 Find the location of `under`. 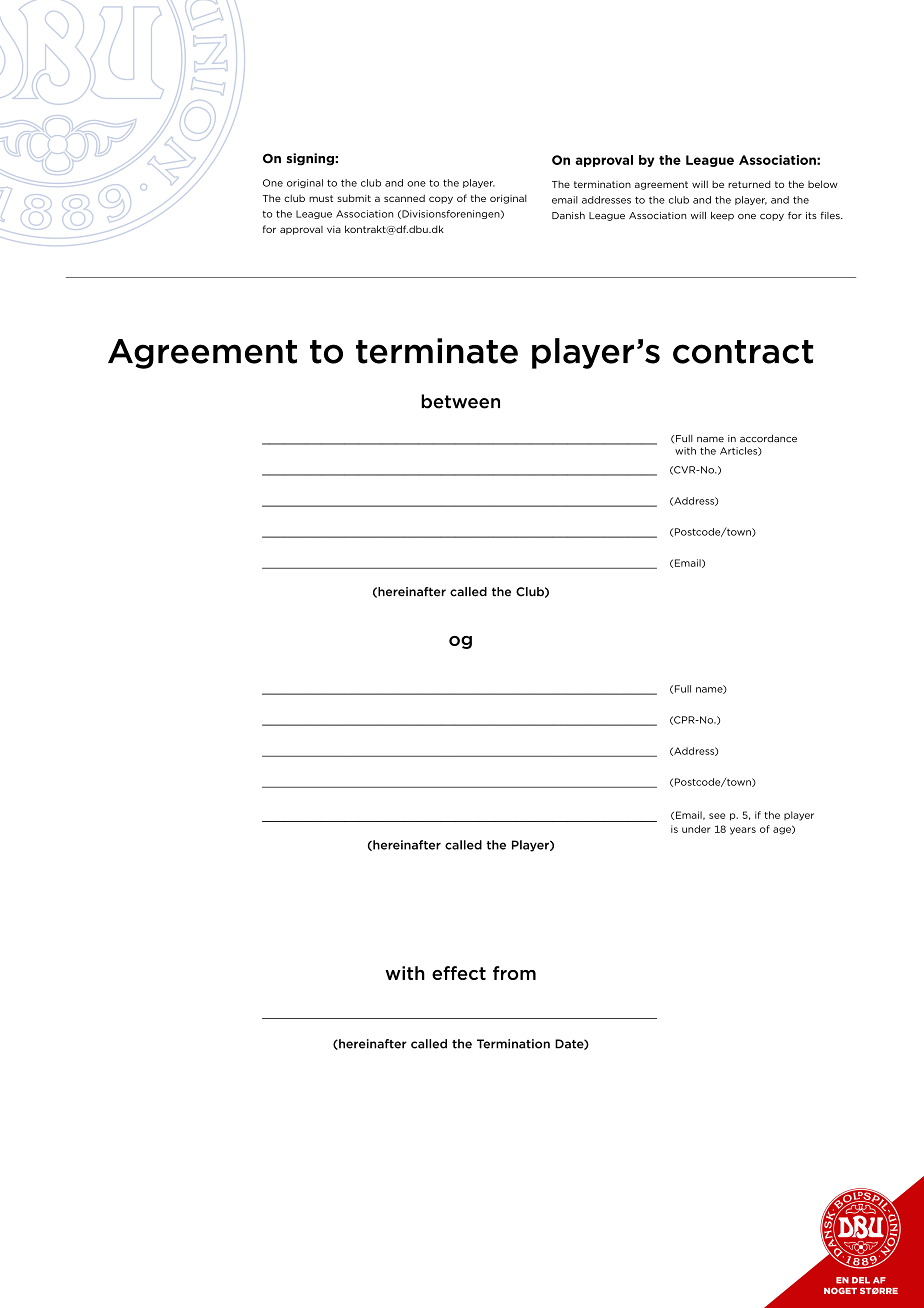

under is located at coordinates (696, 829).
